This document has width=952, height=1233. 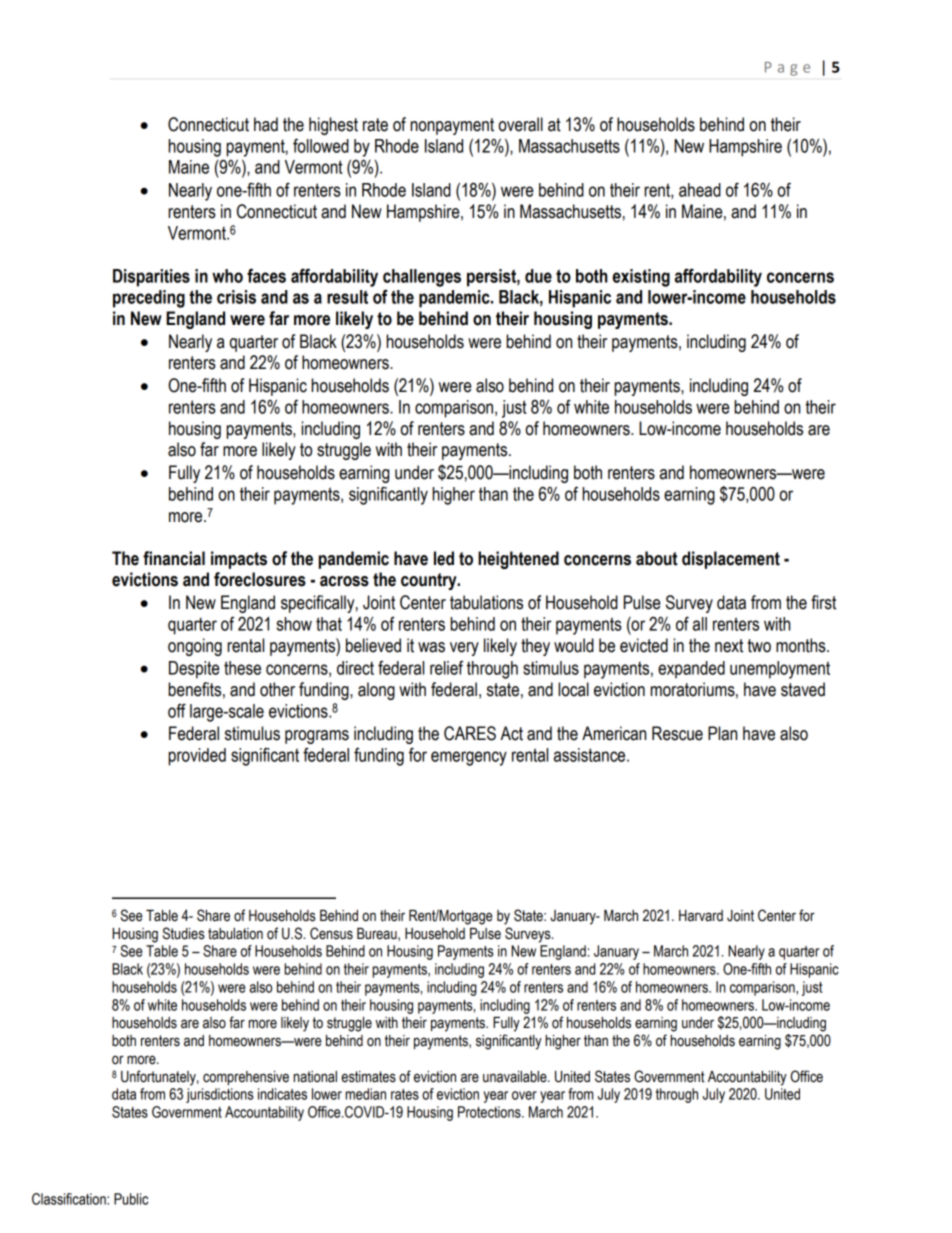 What do you see at coordinates (701, 916) in the document?
I see `Harvard` at bounding box center [701, 916].
